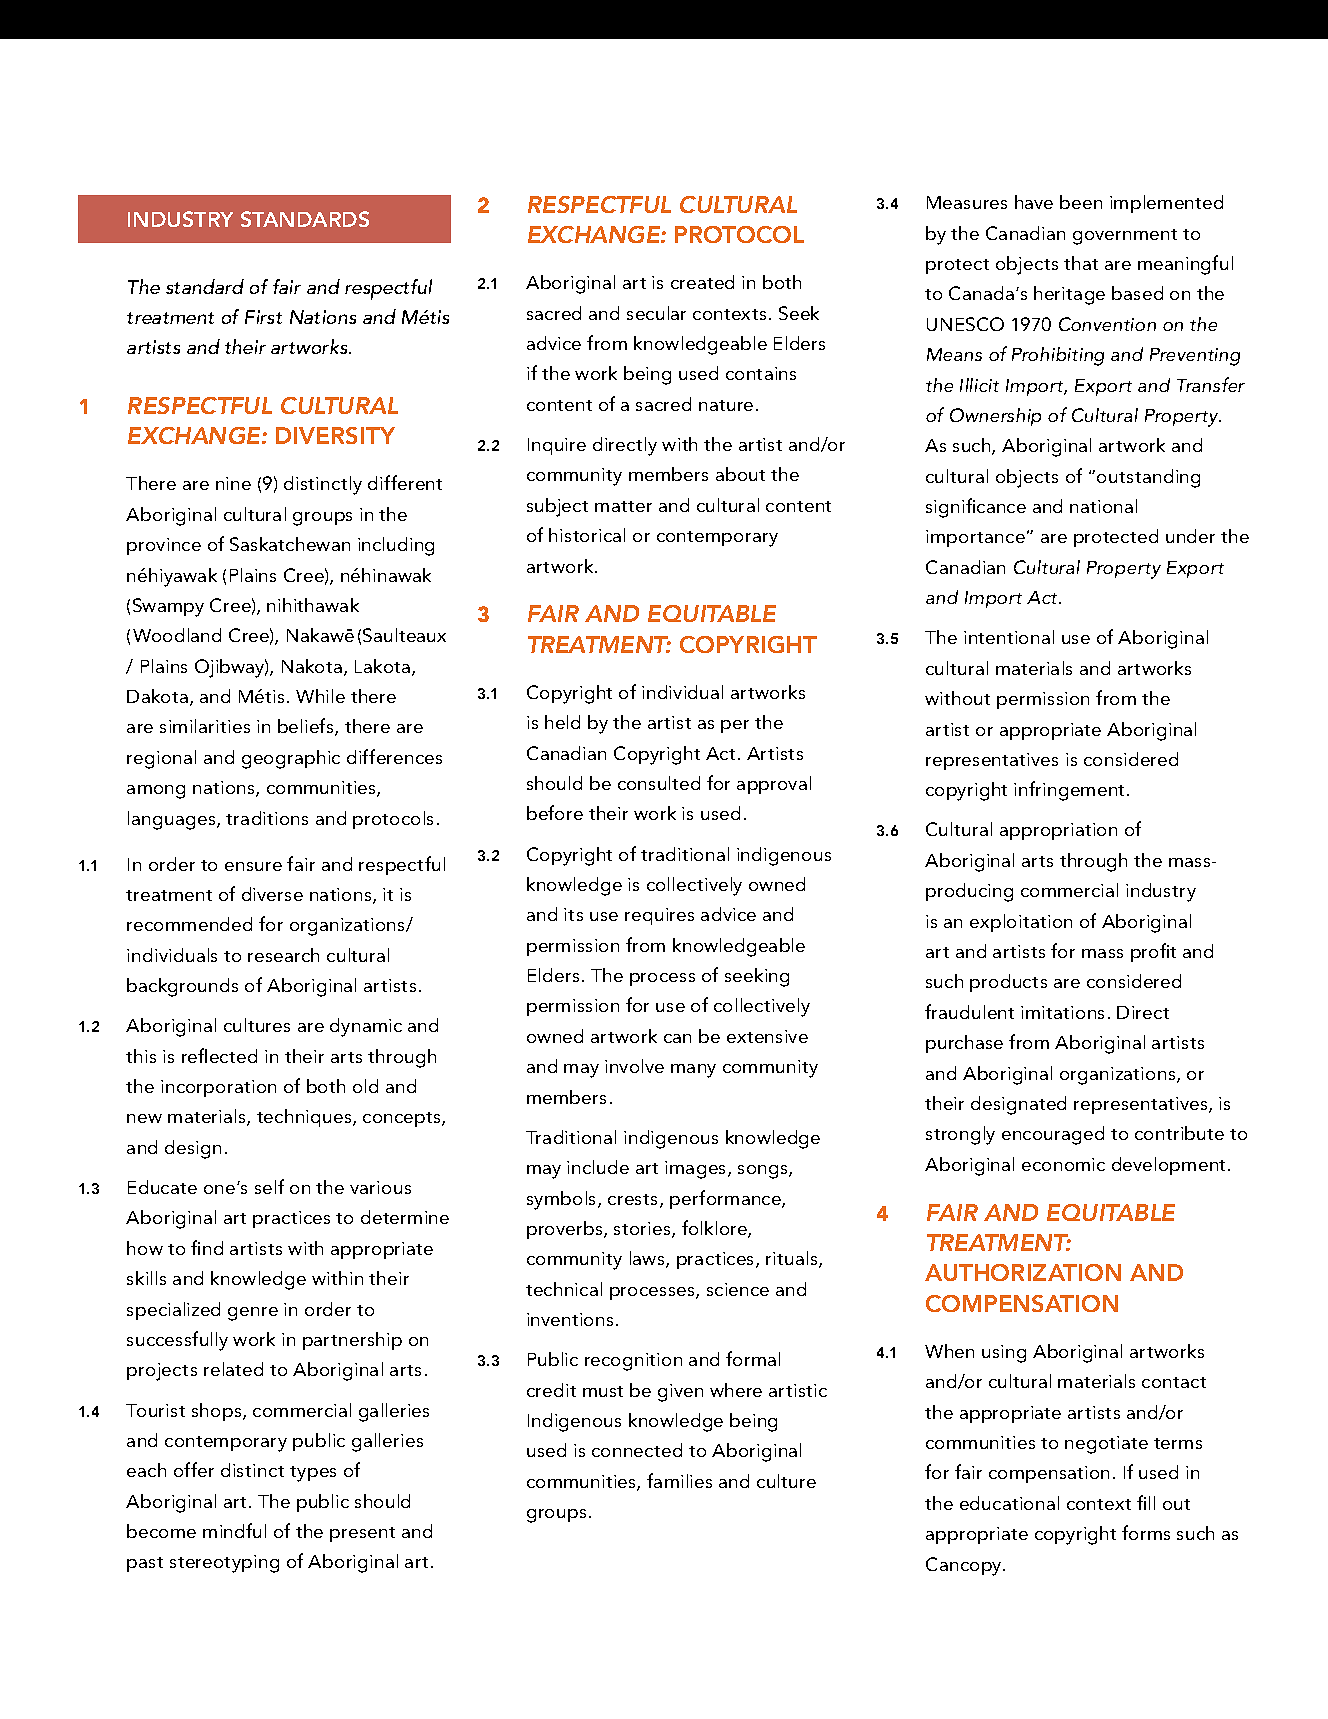 This screenshot has width=1328, height=1719. I want to click on diverse, so click(272, 894).
